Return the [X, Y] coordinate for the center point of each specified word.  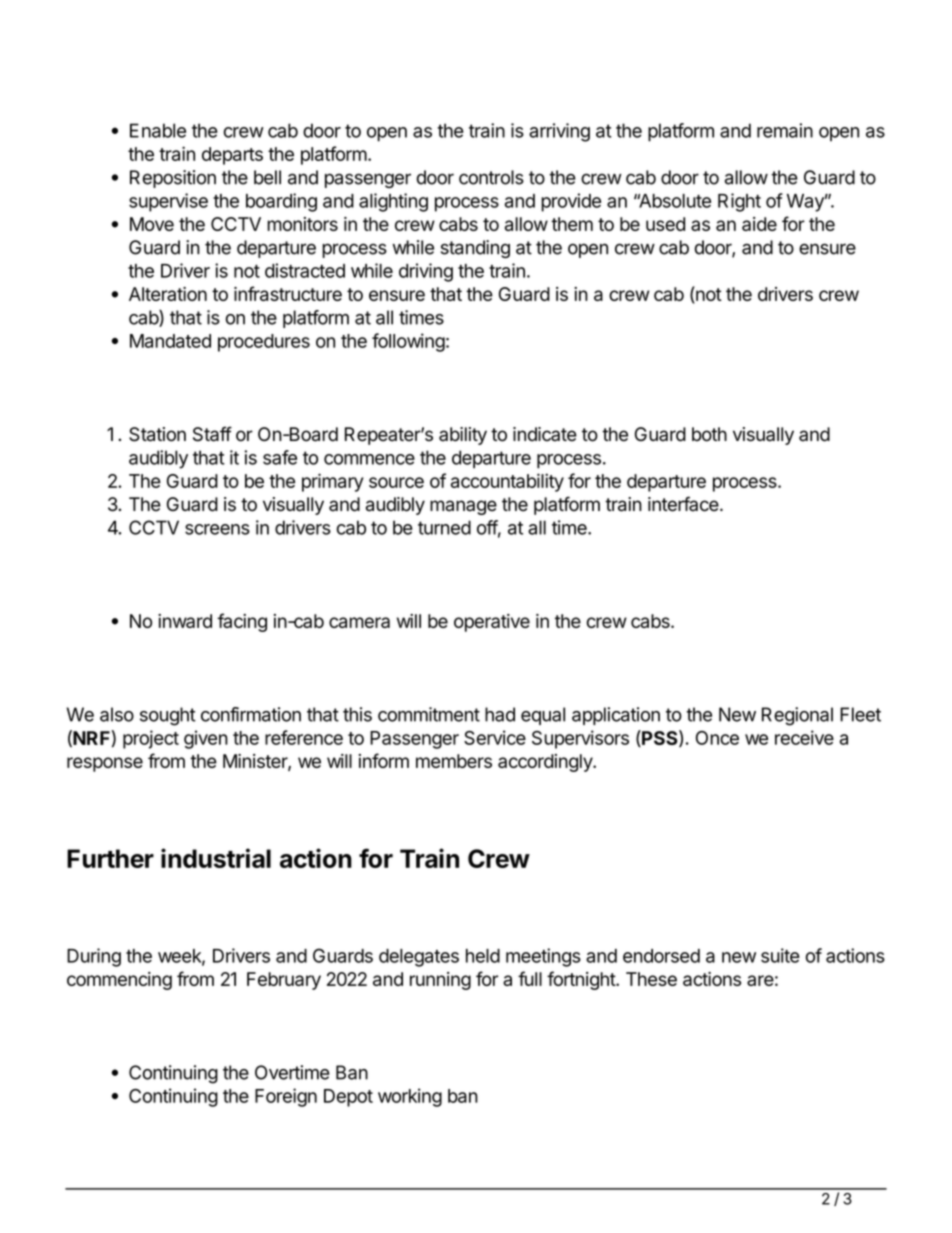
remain [785, 130]
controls [491, 177]
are [760, 980]
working [410, 1097]
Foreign [286, 1097]
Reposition [173, 179]
